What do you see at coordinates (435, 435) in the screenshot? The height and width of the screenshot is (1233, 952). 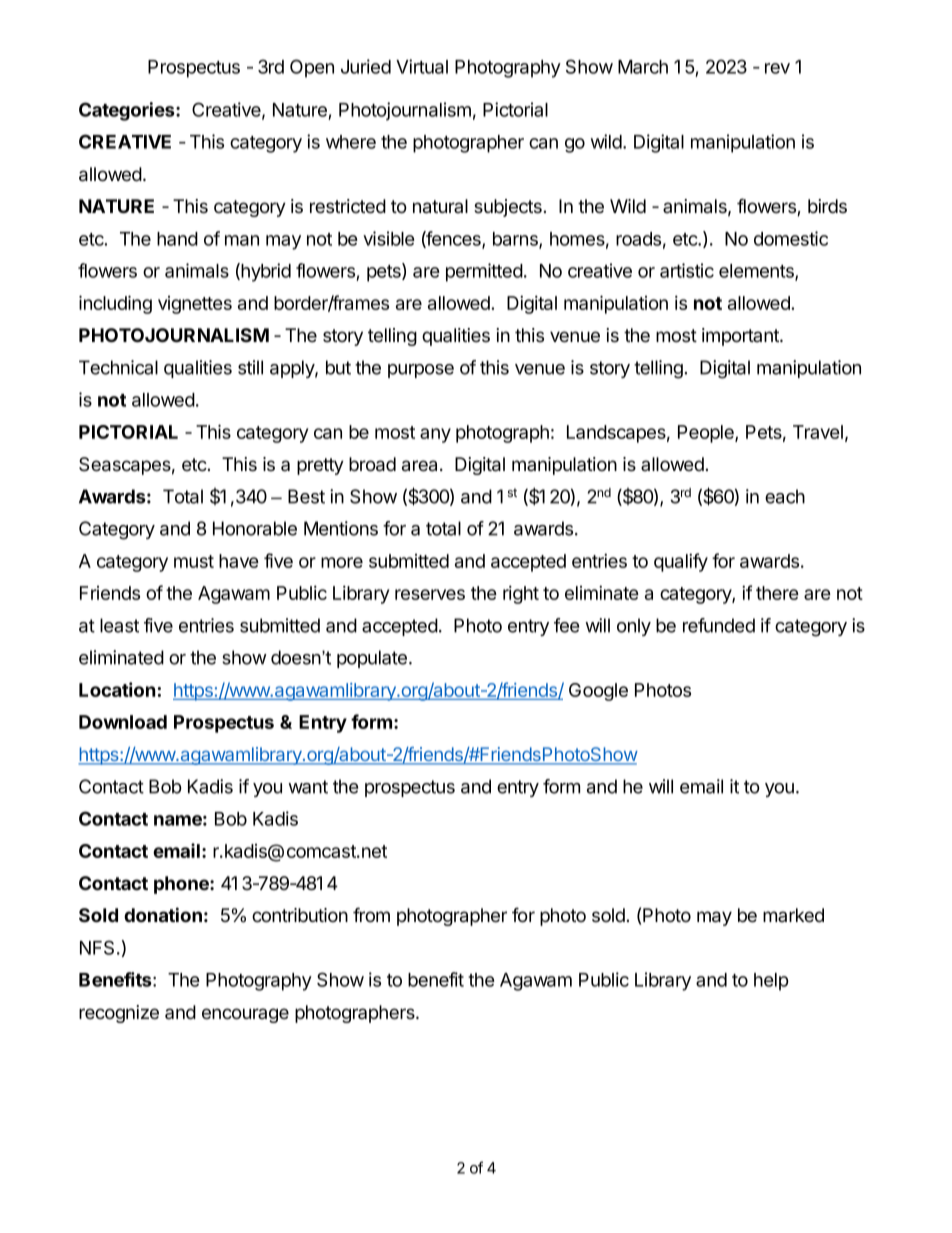 I see `any` at bounding box center [435, 435].
